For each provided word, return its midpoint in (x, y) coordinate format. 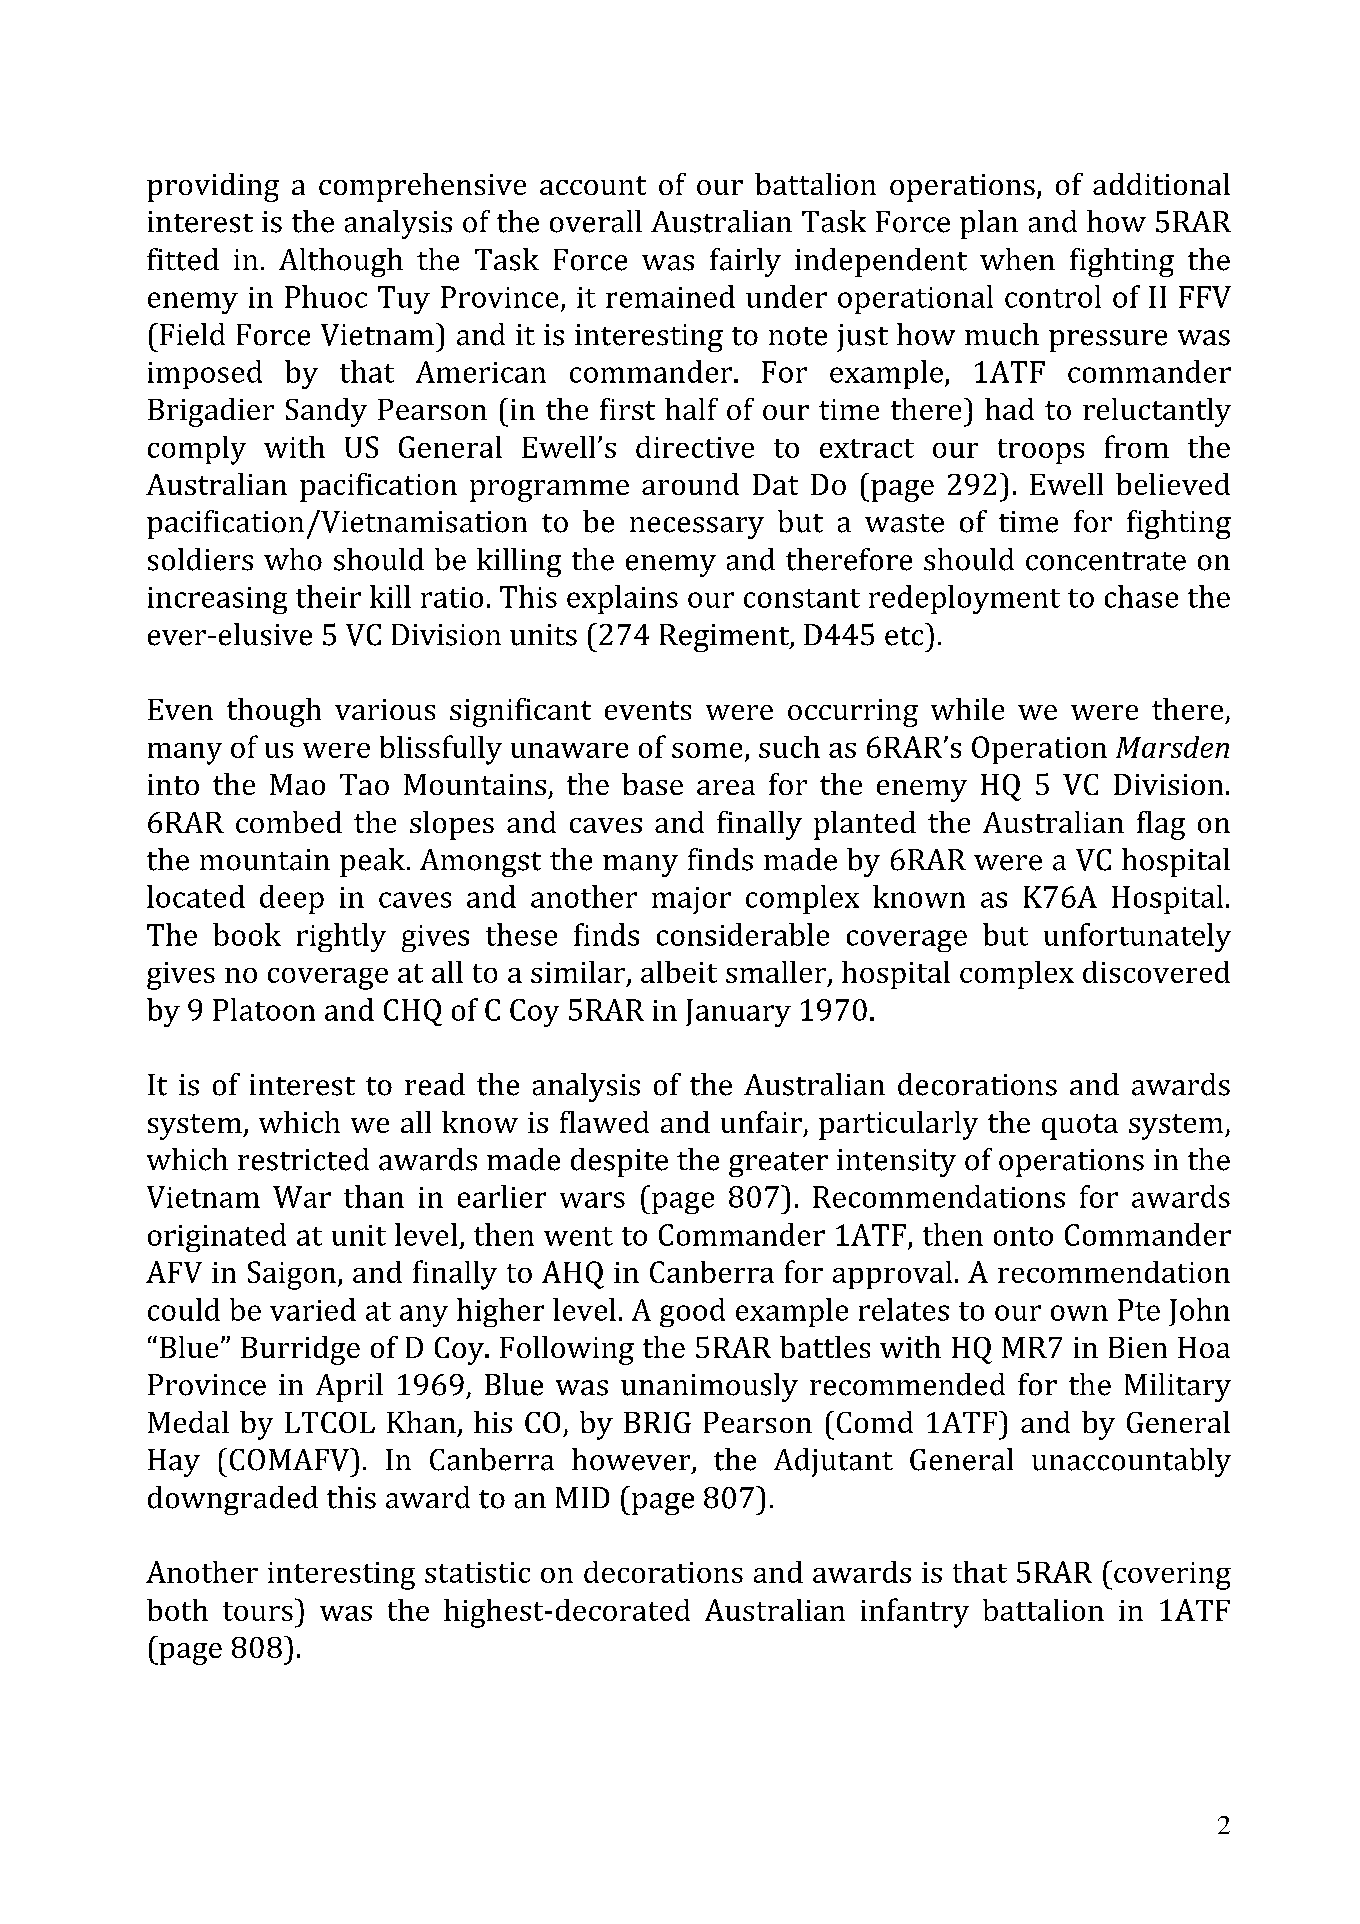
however (632, 1460)
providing (213, 187)
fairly (745, 262)
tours (258, 1611)
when (1017, 259)
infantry (915, 1613)
